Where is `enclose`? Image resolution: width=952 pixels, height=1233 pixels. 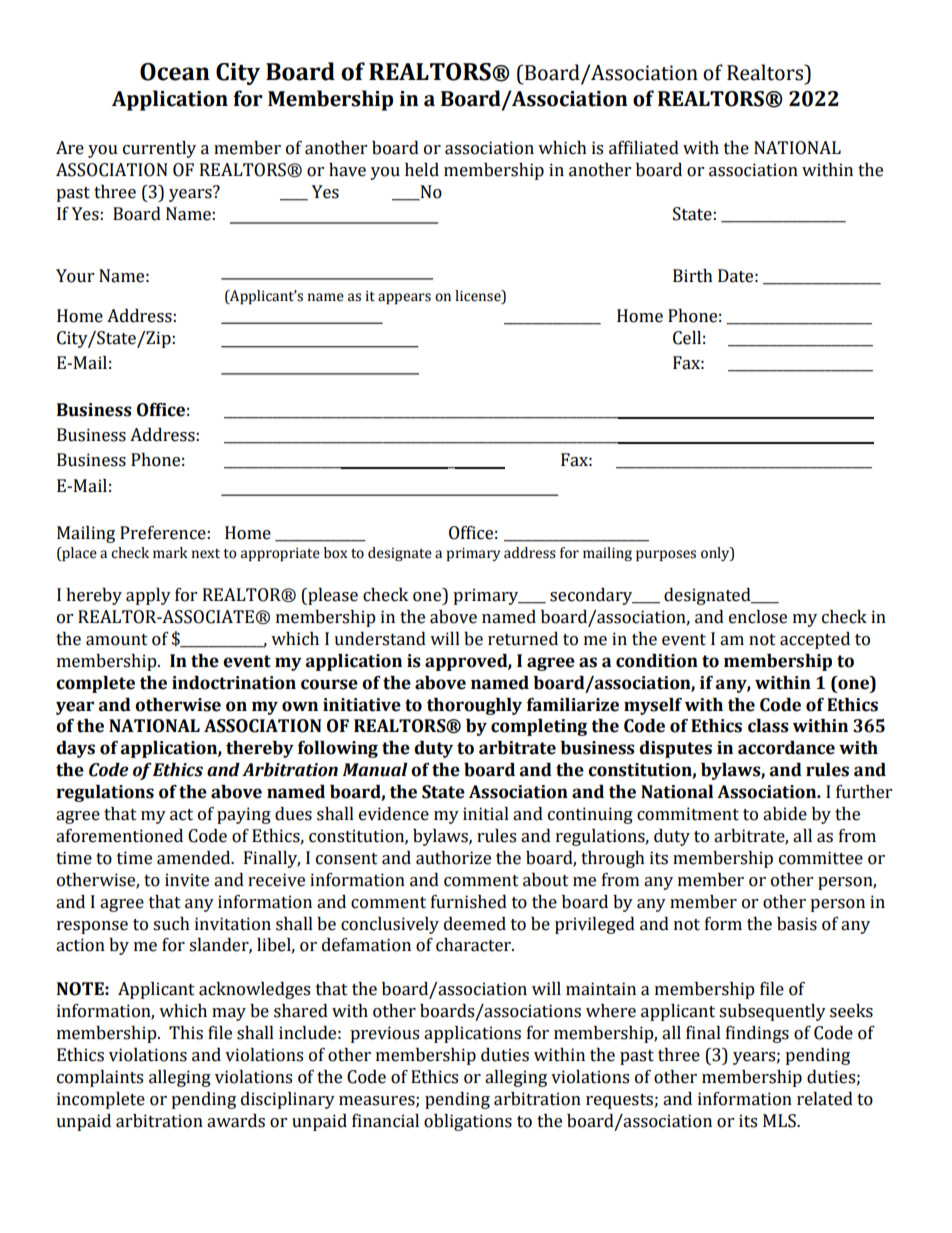 enclose is located at coordinates (758, 617).
